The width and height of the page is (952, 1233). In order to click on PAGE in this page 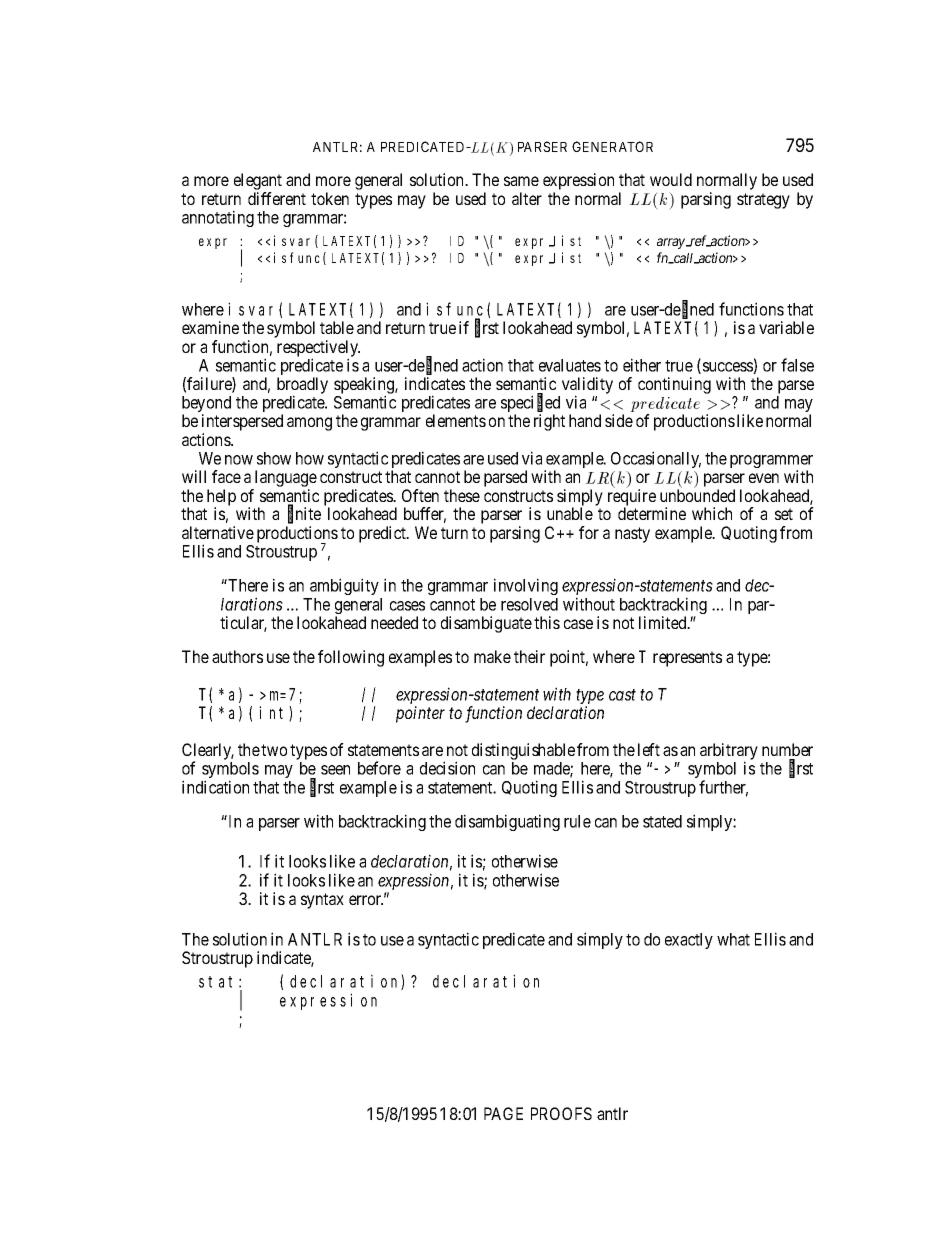, I will do `click(503, 1113)`.
